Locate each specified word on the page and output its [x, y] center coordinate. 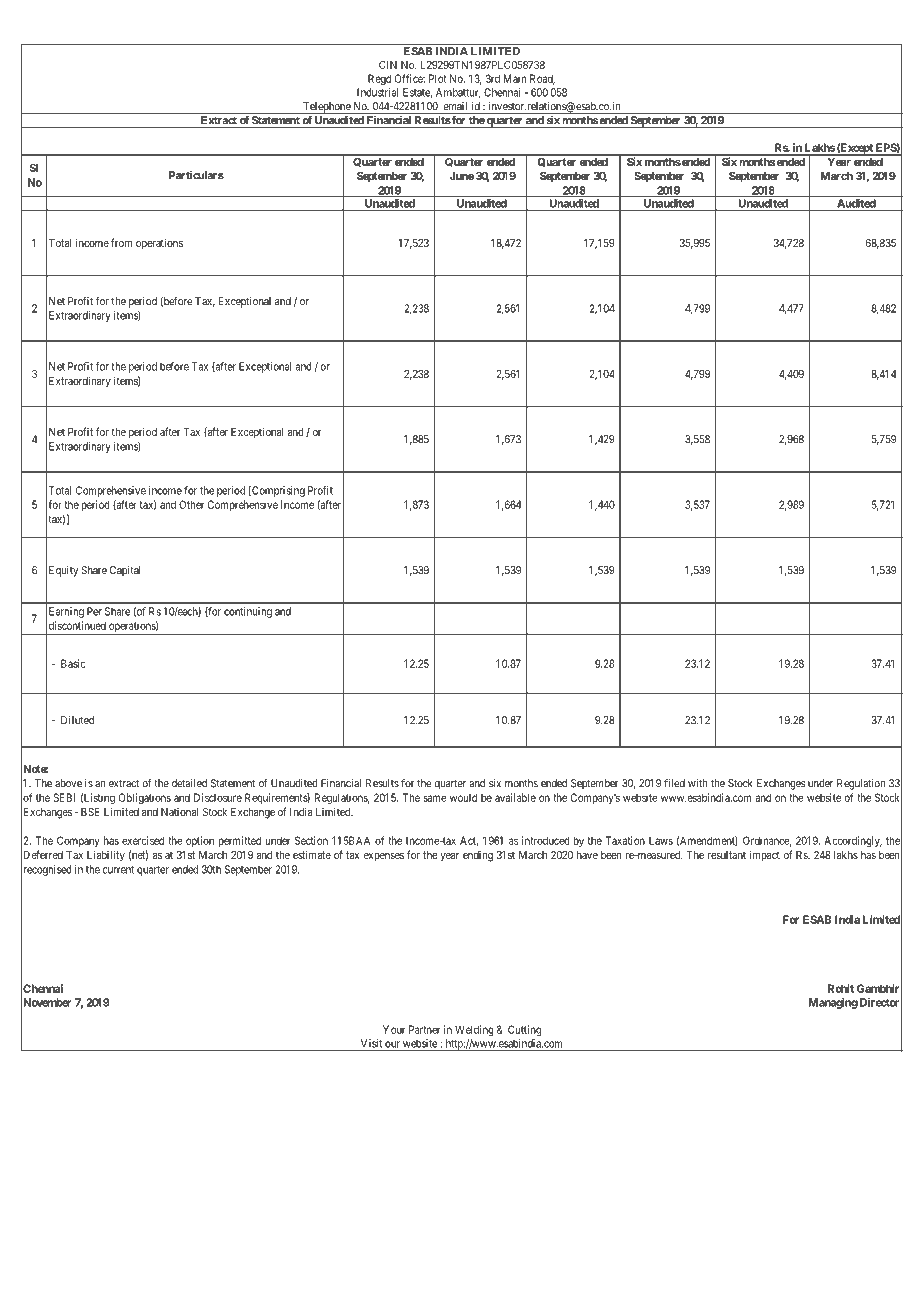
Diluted [77, 720]
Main [515, 78]
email [455, 106]
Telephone [326, 108]
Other [191, 504]
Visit [371, 1043]
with [697, 783]
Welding [474, 1030]
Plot [437, 78]
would [463, 797]
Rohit [841, 988]
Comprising [277, 491]
